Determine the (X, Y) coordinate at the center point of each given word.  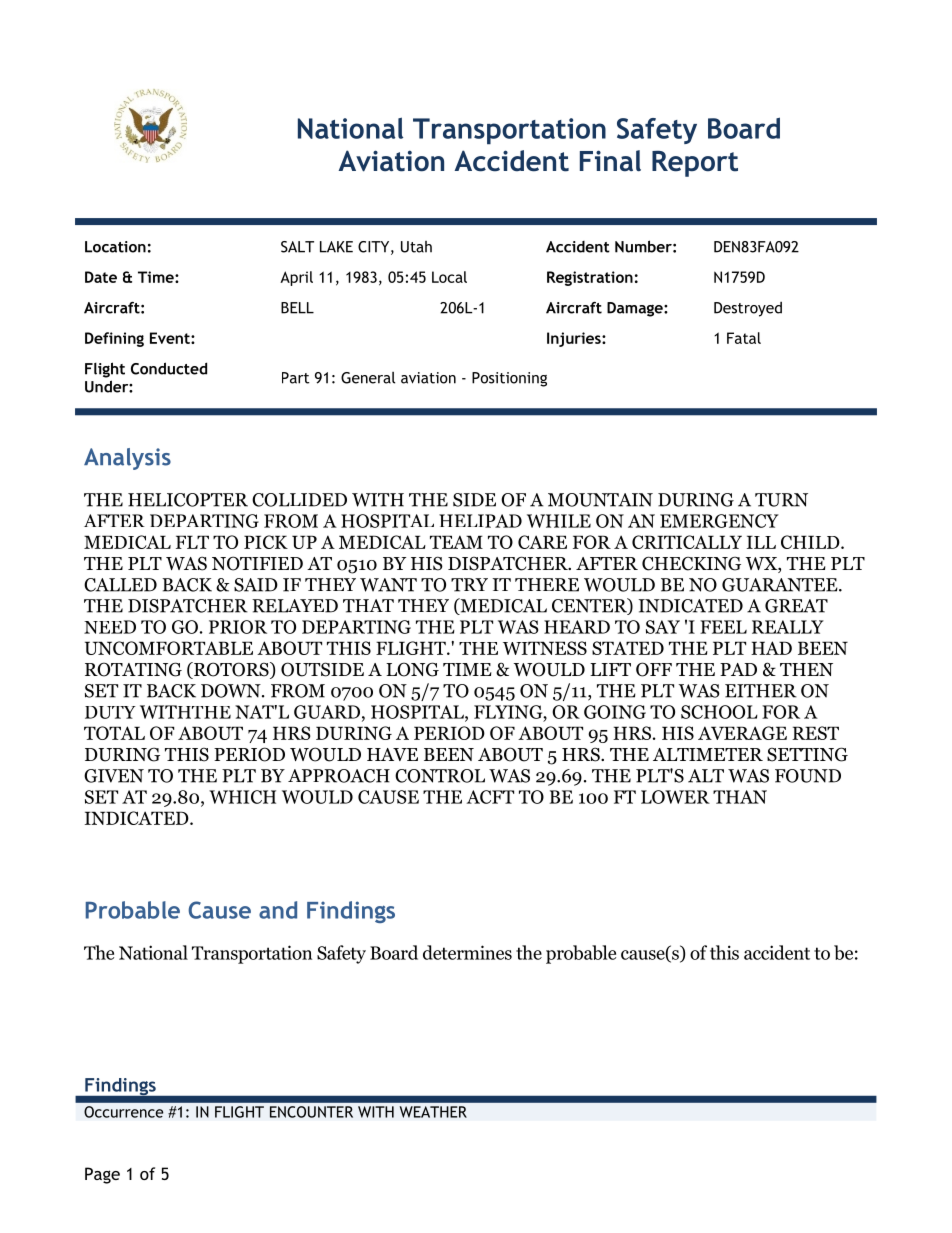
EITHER (761, 691)
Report (695, 164)
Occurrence (124, 1112)
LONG (412, 669)
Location (115, 247)
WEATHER (433, 1112)
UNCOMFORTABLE (169, 648)
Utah (416, 247)
